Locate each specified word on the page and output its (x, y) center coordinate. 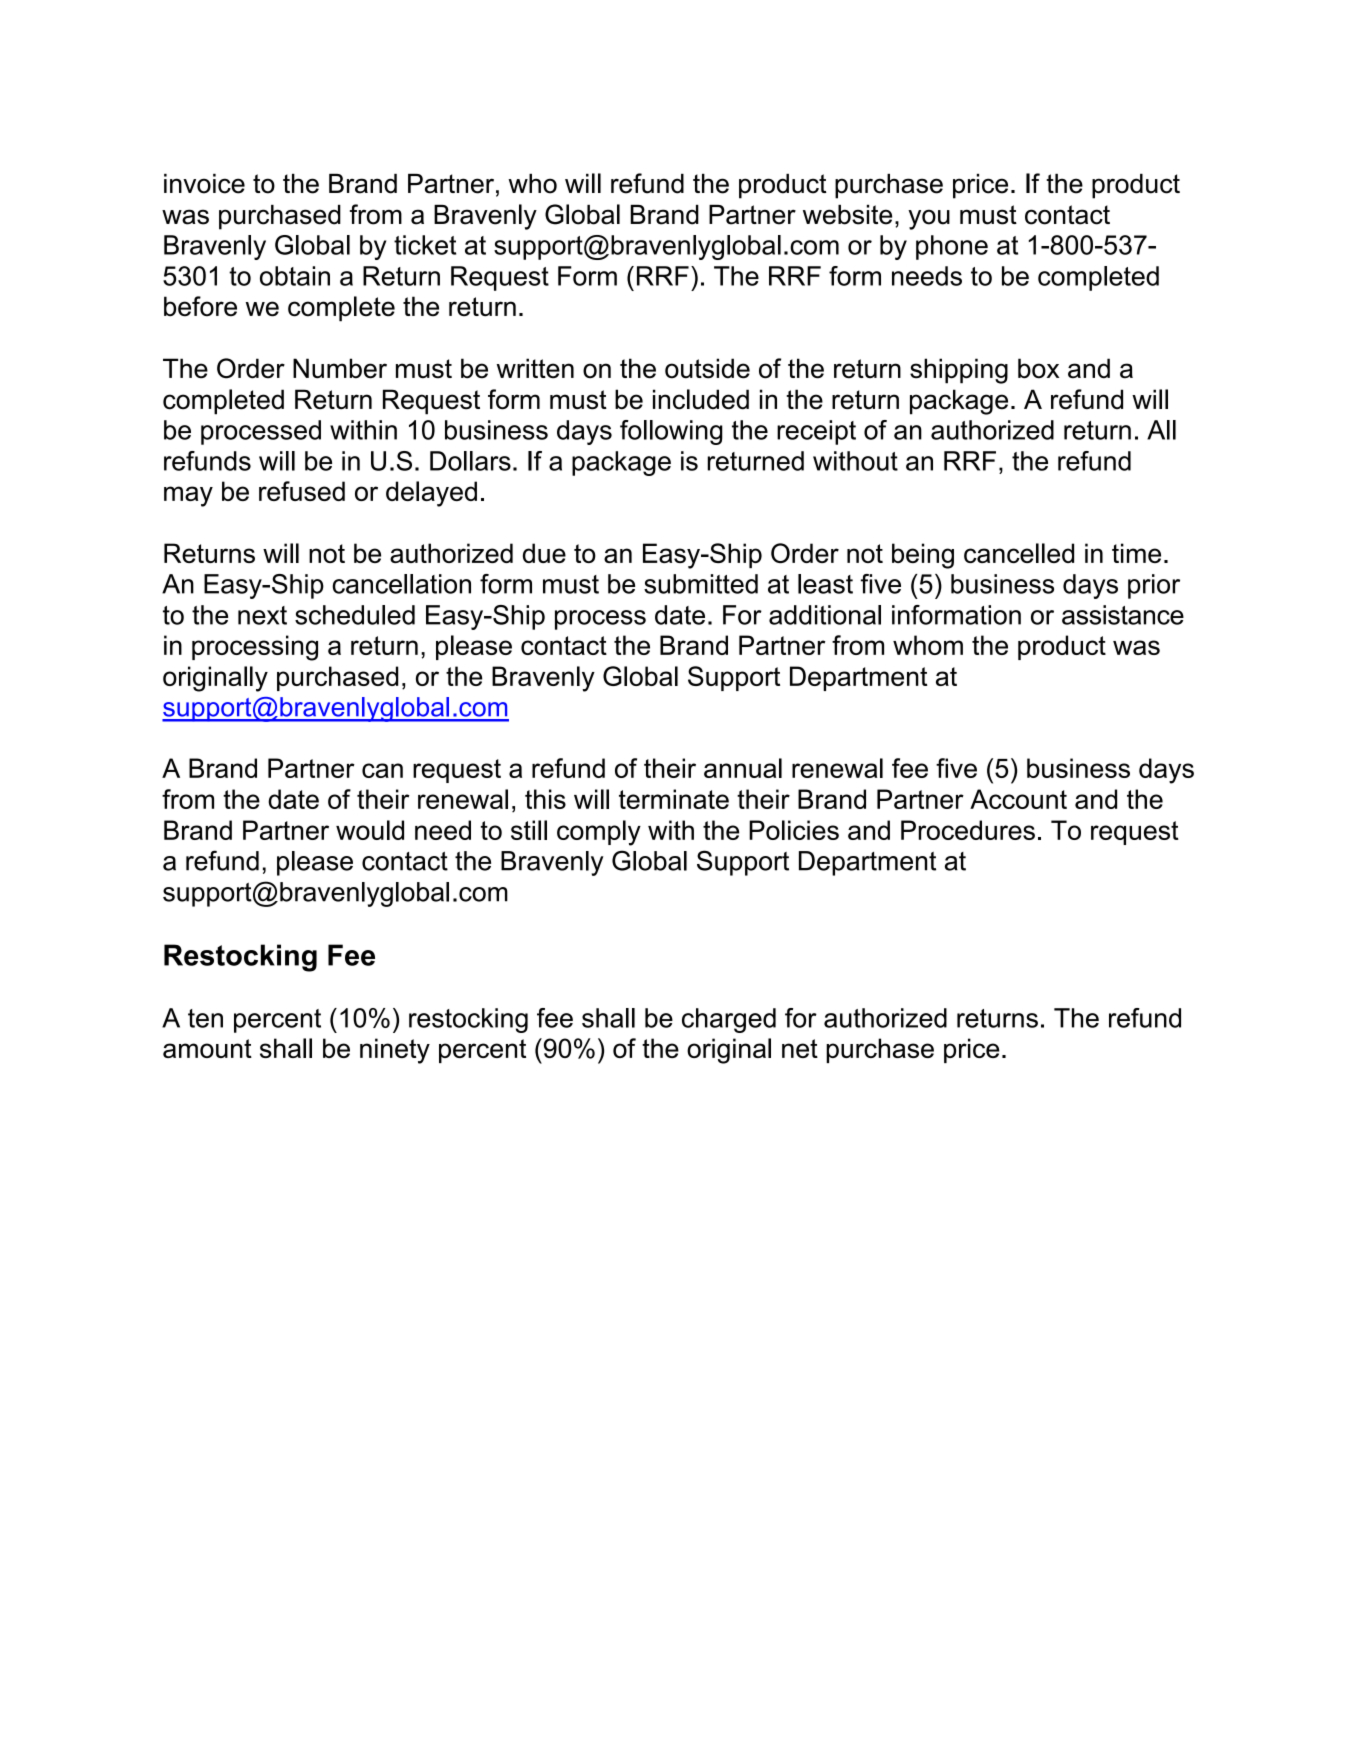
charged (729, 1020)
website (847, 215)
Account (1018, 799)
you (929, 219)
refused (302, 491)
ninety (395, 1051)
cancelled (1019, 553)
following (671, 432)
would (370, 830)
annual (743, 768)
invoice (204, 184)
